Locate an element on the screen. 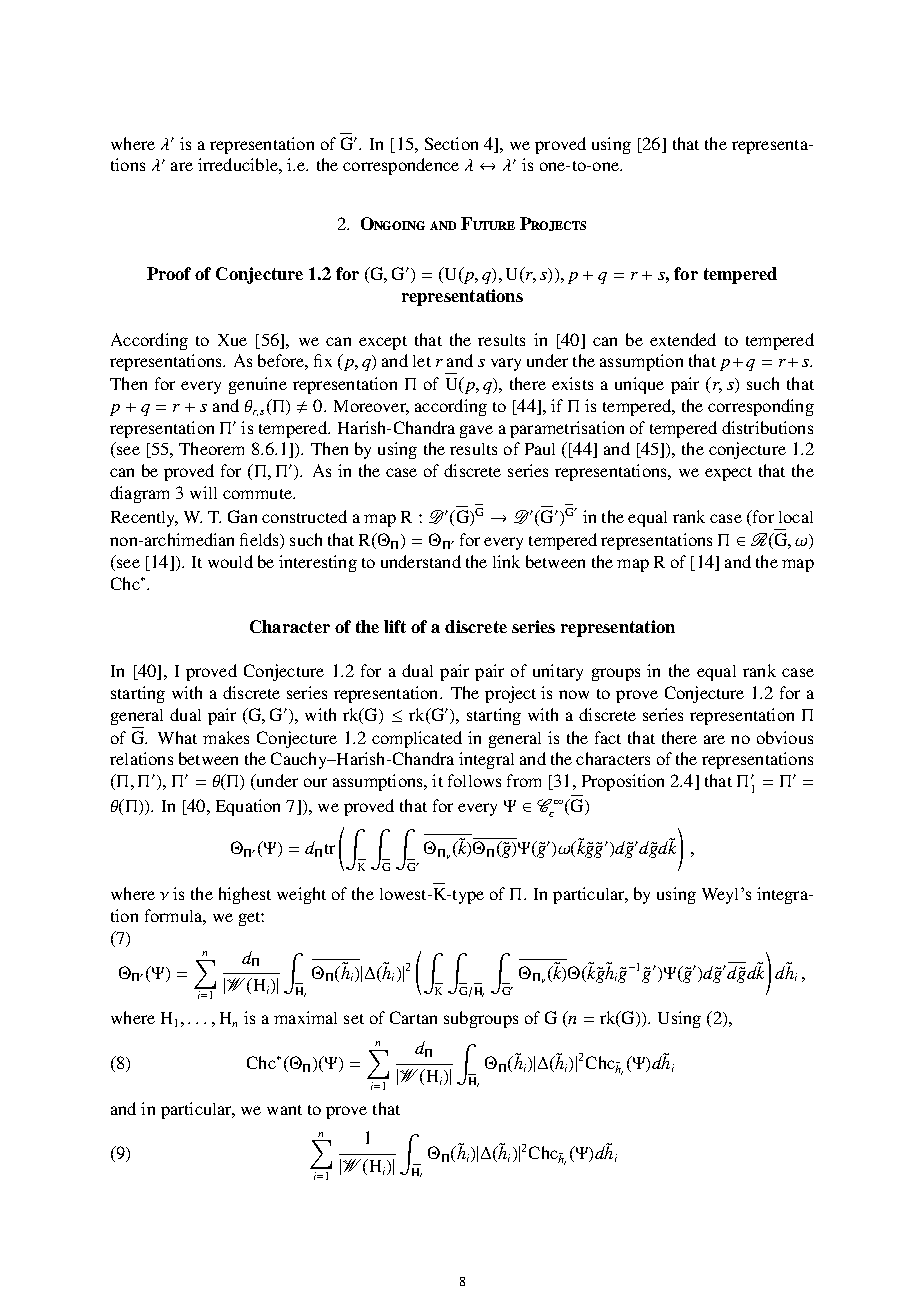 The image size is (924, 1308). lift is located at coordinates (395, 626).
